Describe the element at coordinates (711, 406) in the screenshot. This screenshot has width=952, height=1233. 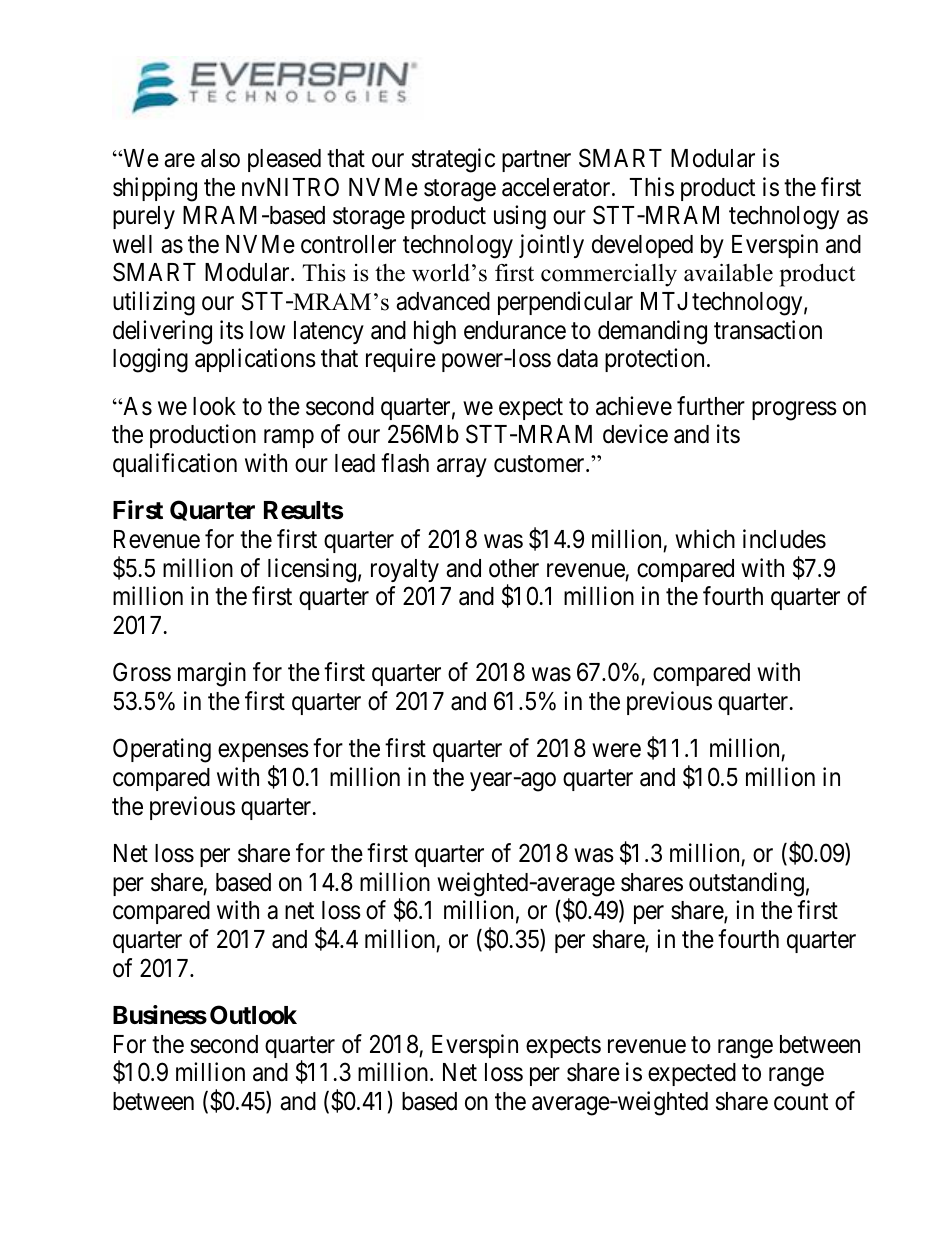
I see `further` at that location.
